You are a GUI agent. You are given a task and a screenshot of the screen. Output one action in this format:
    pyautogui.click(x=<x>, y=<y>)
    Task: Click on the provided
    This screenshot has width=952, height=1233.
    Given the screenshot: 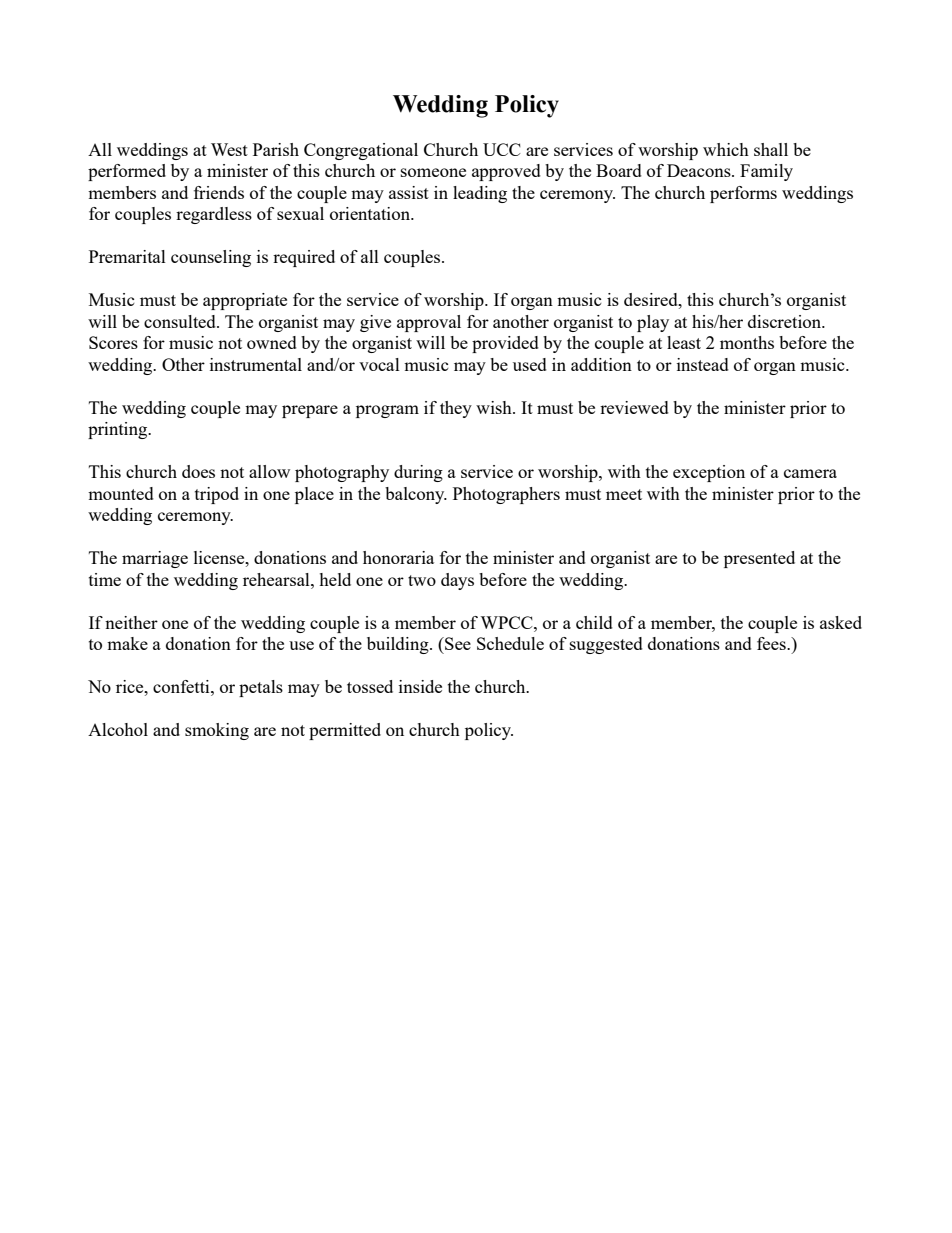 What is the action you would take?
    pyautogui.click(x=505, y=344)
